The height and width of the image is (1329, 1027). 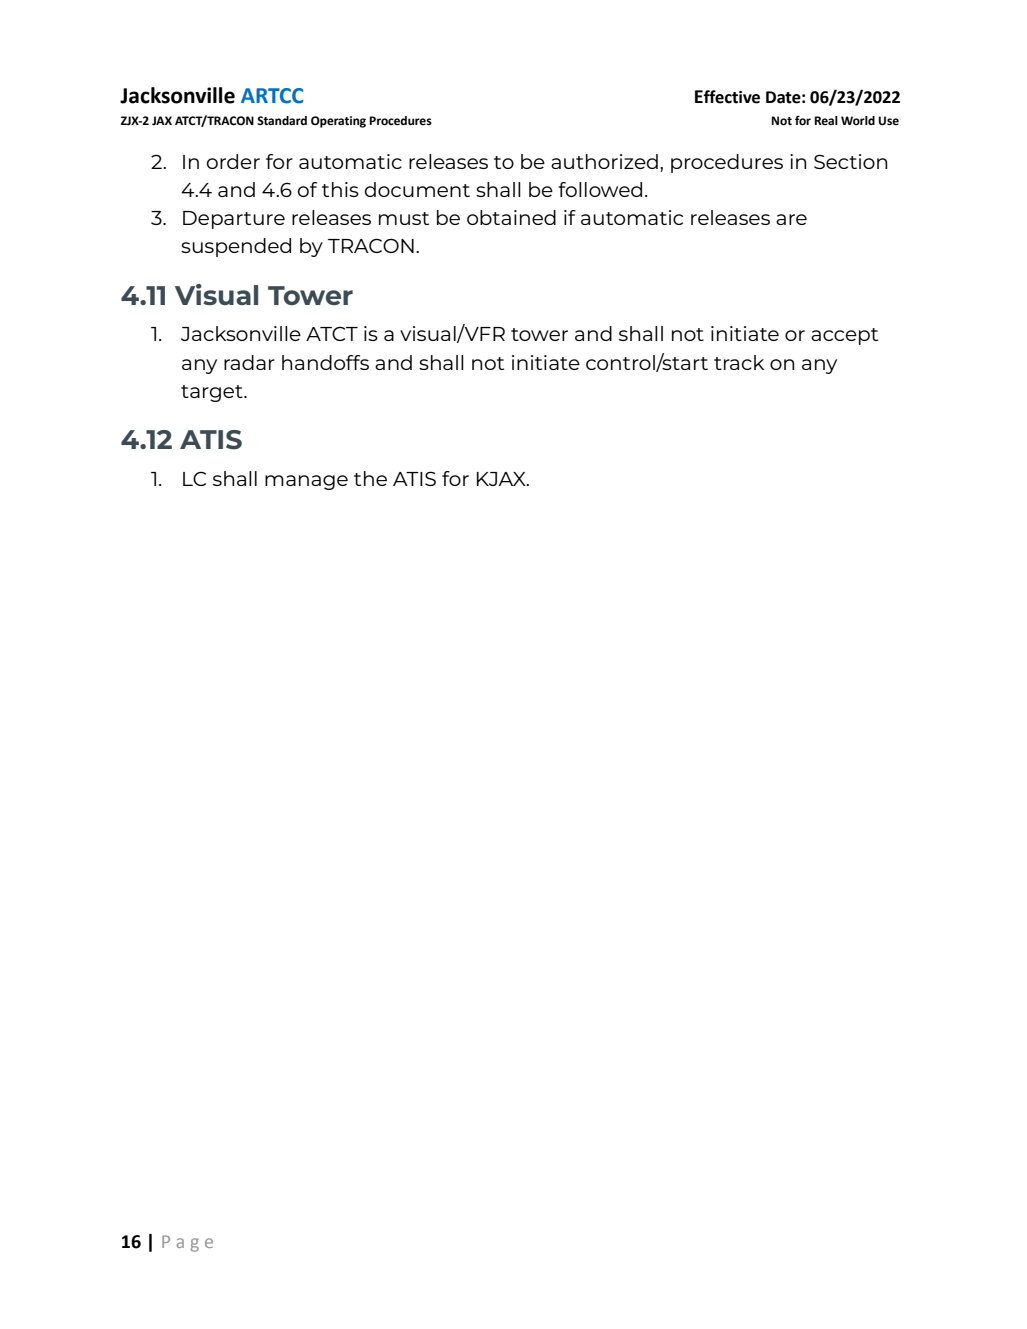 What do you see at coordinates (826, 120) in the image?
I see `Real` at bounding box center [826, 120].
